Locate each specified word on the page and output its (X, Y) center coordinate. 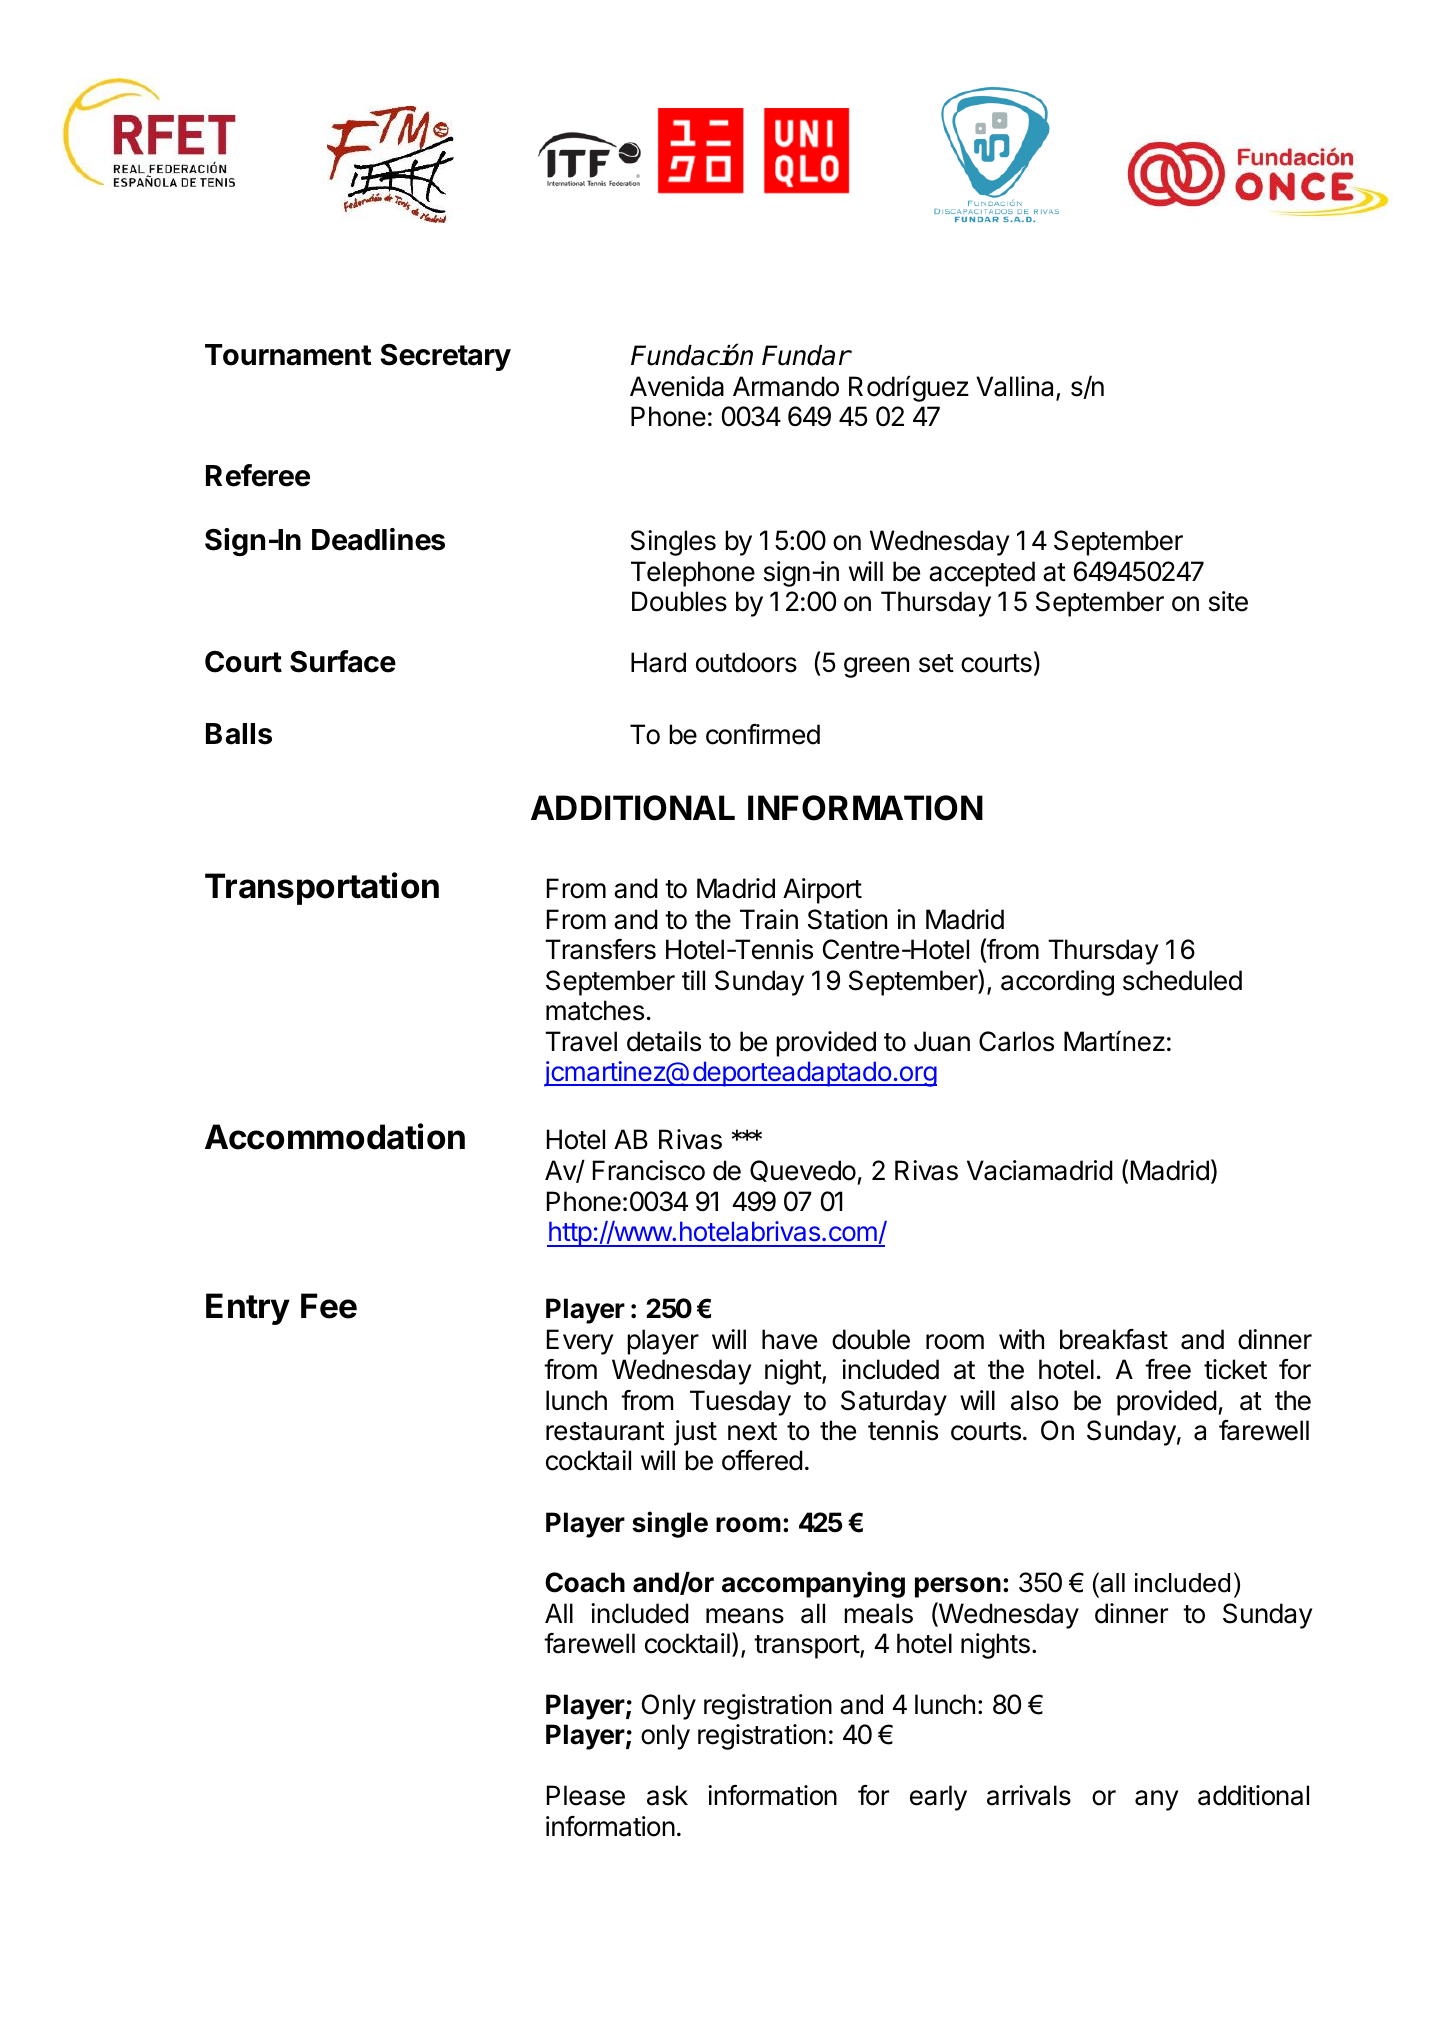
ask (667, 1795)
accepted (982, 574)
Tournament (288, 355)
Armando (786, 386)
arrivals (1029, 1795)
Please (586, 1795)
